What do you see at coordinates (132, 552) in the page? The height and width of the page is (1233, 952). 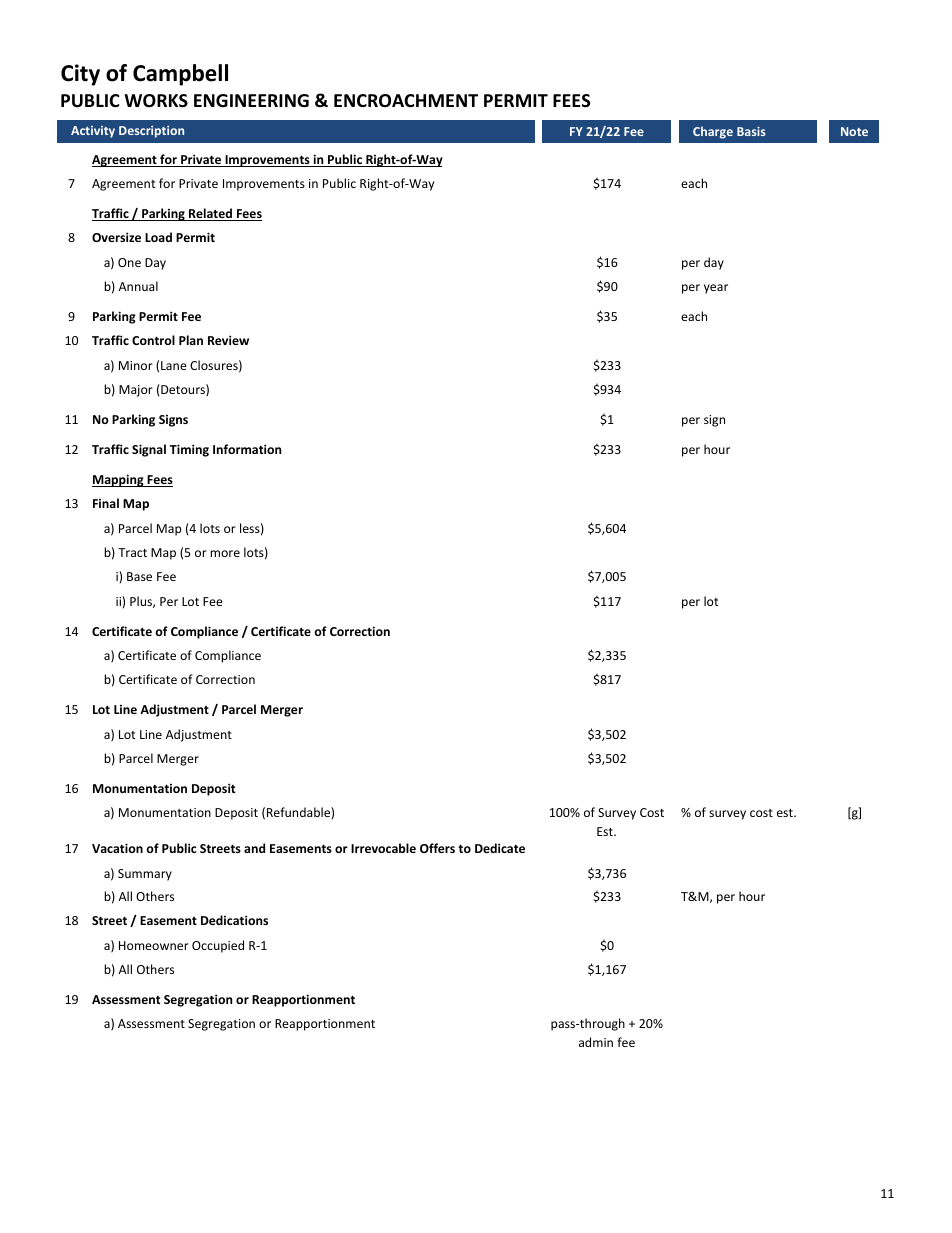 I see `Tract` at bounding box center [132, 552].
